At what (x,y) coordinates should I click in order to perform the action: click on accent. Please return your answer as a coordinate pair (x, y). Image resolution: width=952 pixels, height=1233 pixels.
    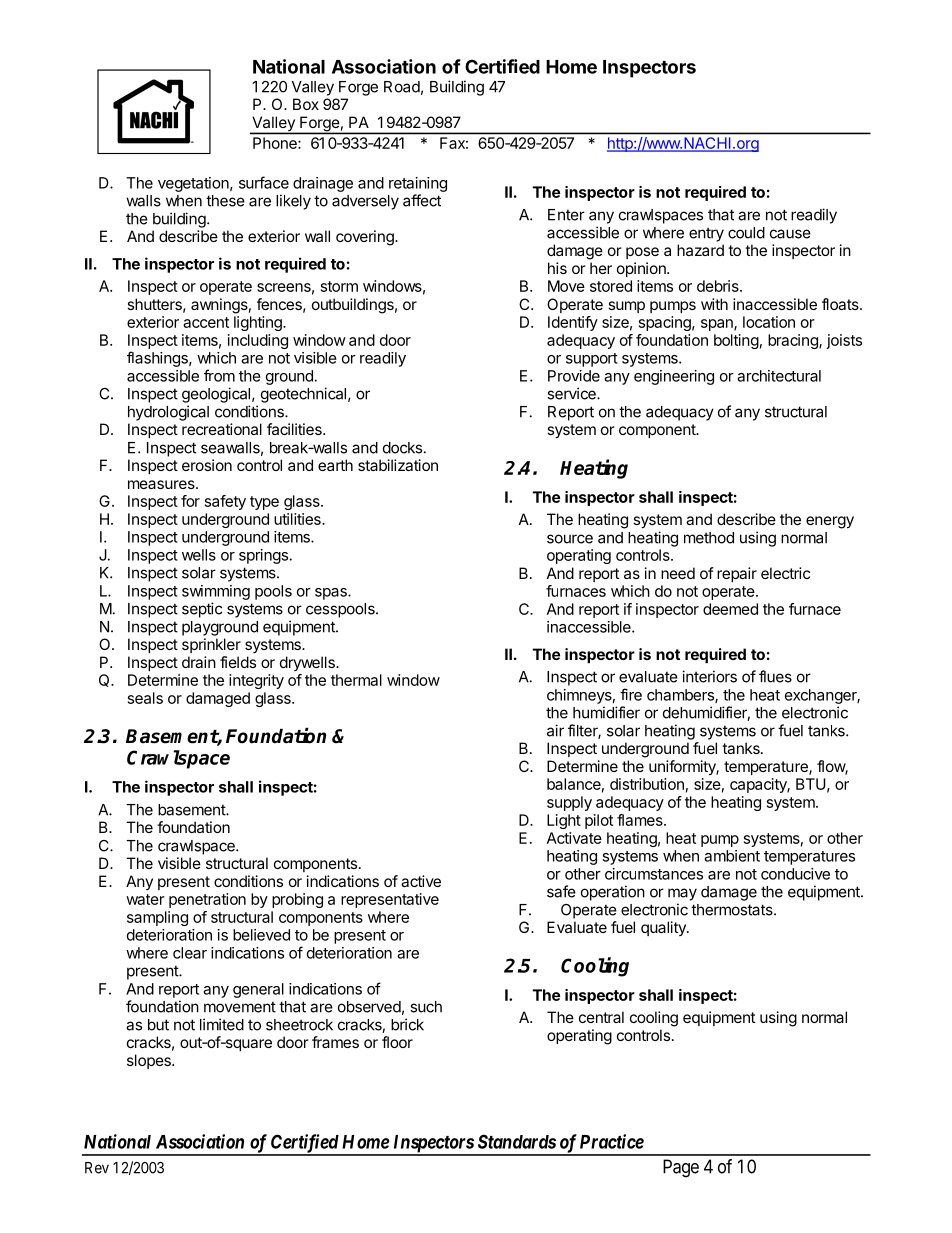
    Looking at the image, I should click on (206, 322).
